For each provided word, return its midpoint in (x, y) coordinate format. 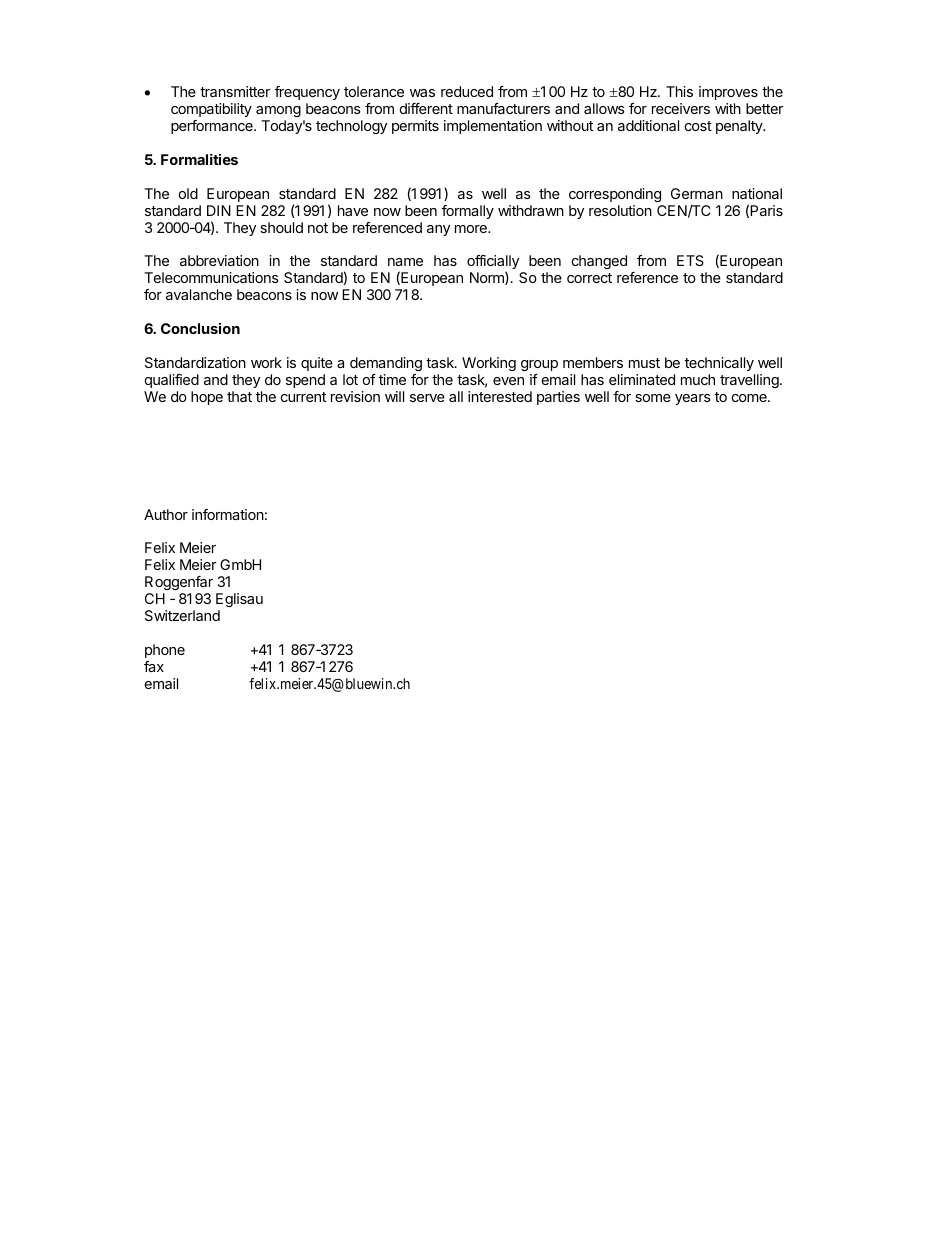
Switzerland (182, 615)
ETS (690, 260)
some (653, 398)
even (508, 381)
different (426, 108)
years (693, 399)
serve (427, 398)
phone (165, 651)
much (698, 379)
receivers (681, 108)
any (438, 230)
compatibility (211, 110)
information (228, 514)
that (239, 396)
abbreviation (219, 260)
